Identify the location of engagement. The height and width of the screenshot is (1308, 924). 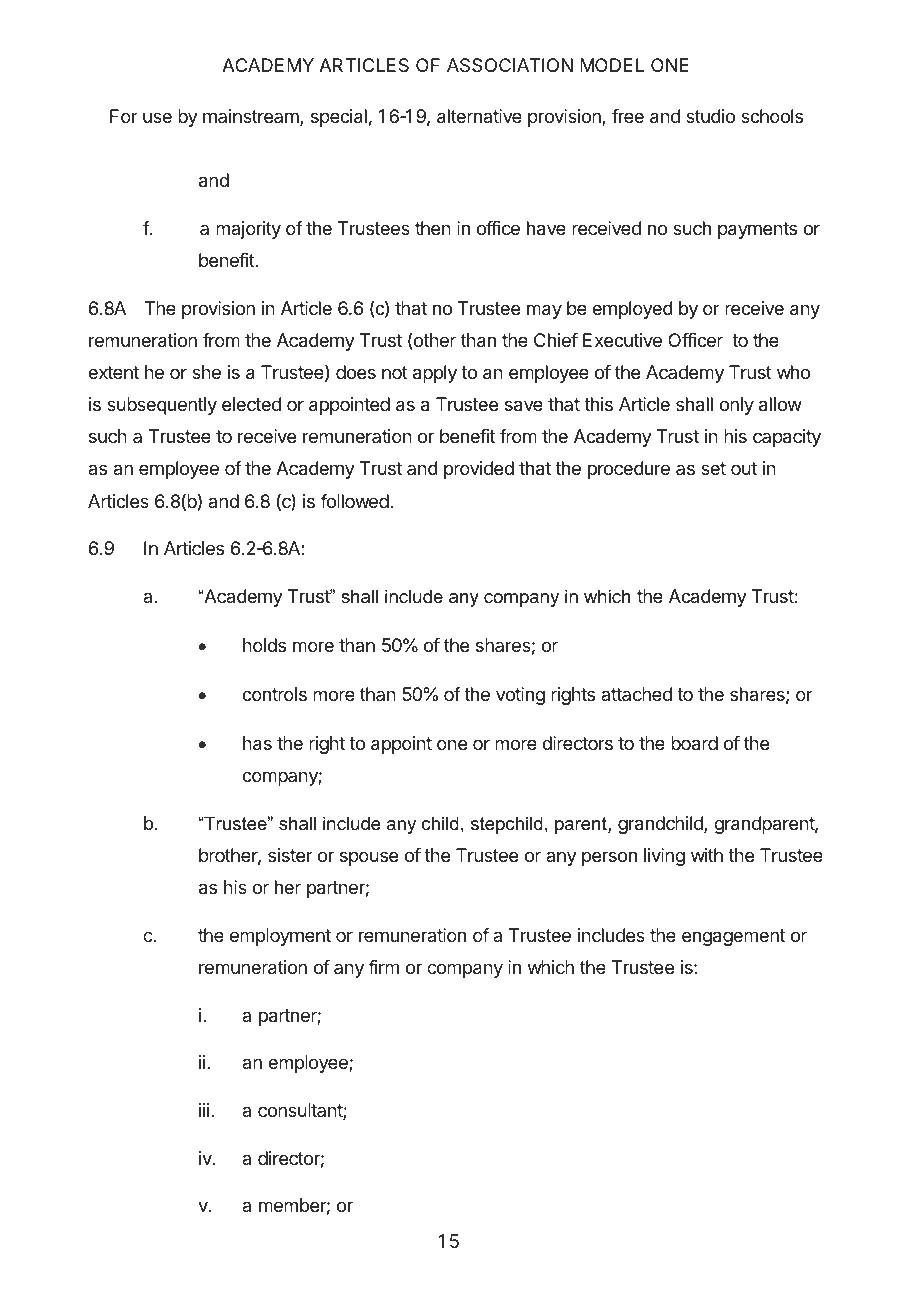
(733, 937).
